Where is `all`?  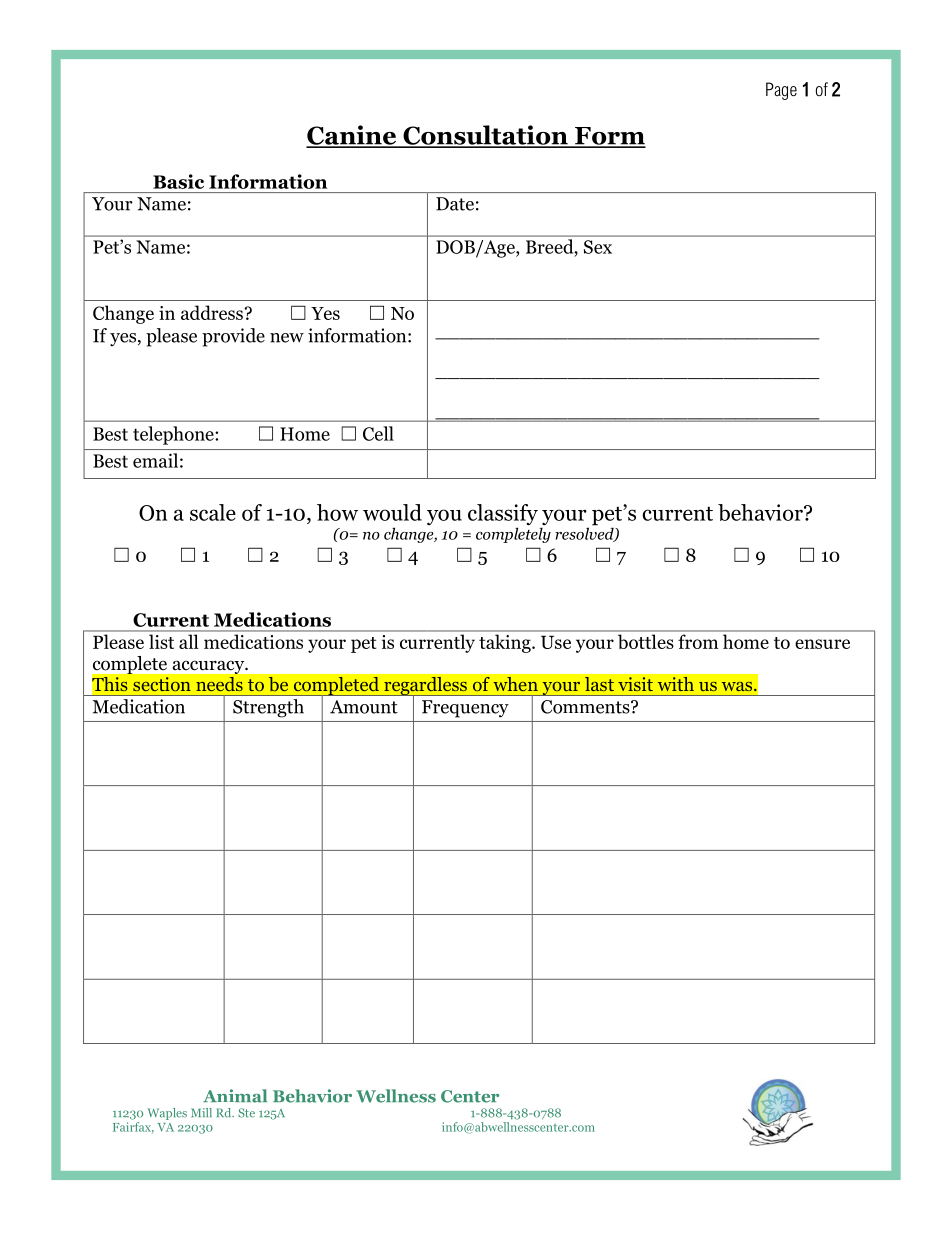
all is located at coordinates (188, 641).
